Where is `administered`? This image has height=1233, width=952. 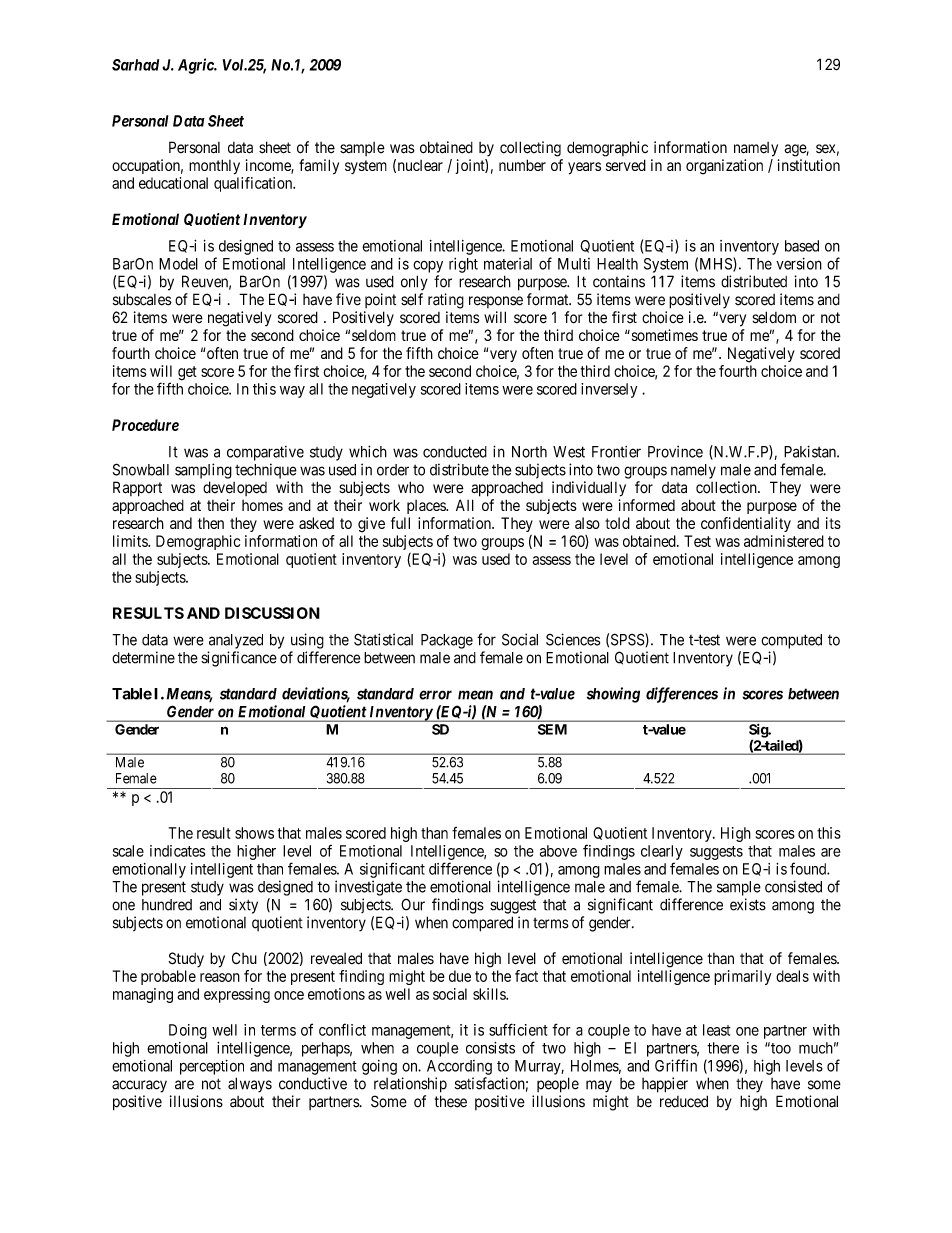 administered is located at coordinates (784, 541).
